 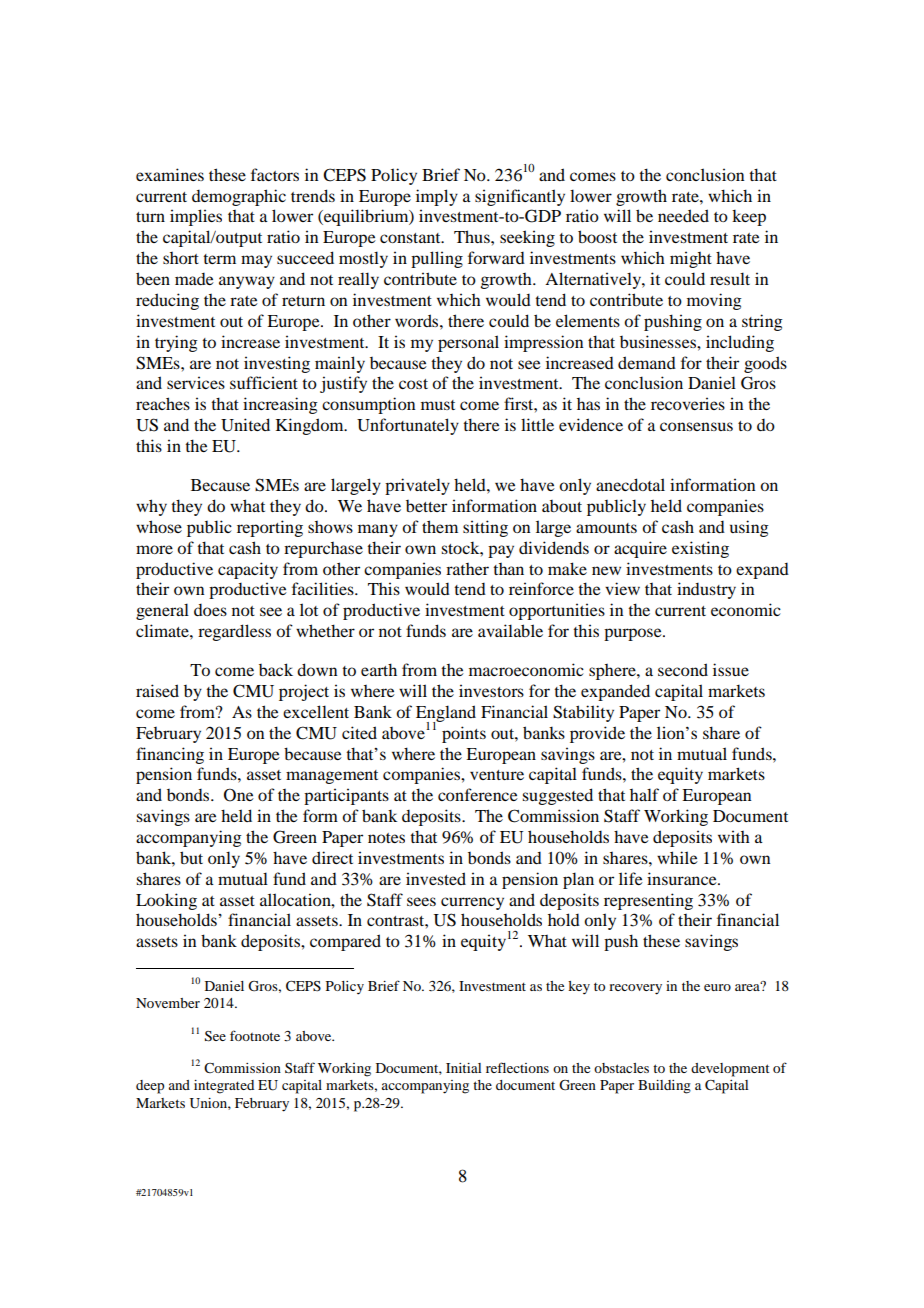 I want to click on second, so click(x=683, y=669).
